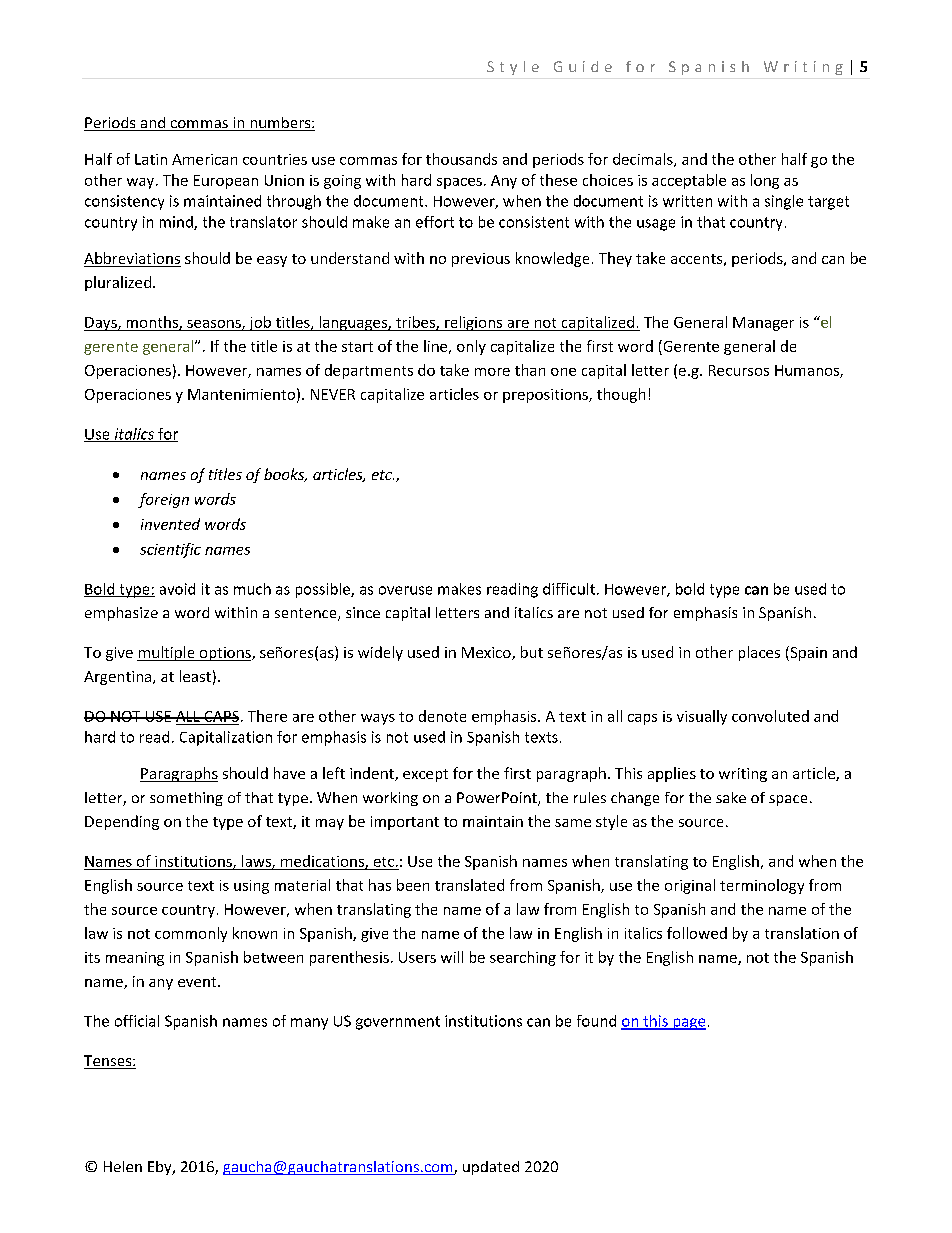 This page has width=952, height=1233. I want to click on sake, so click(731, 797).
